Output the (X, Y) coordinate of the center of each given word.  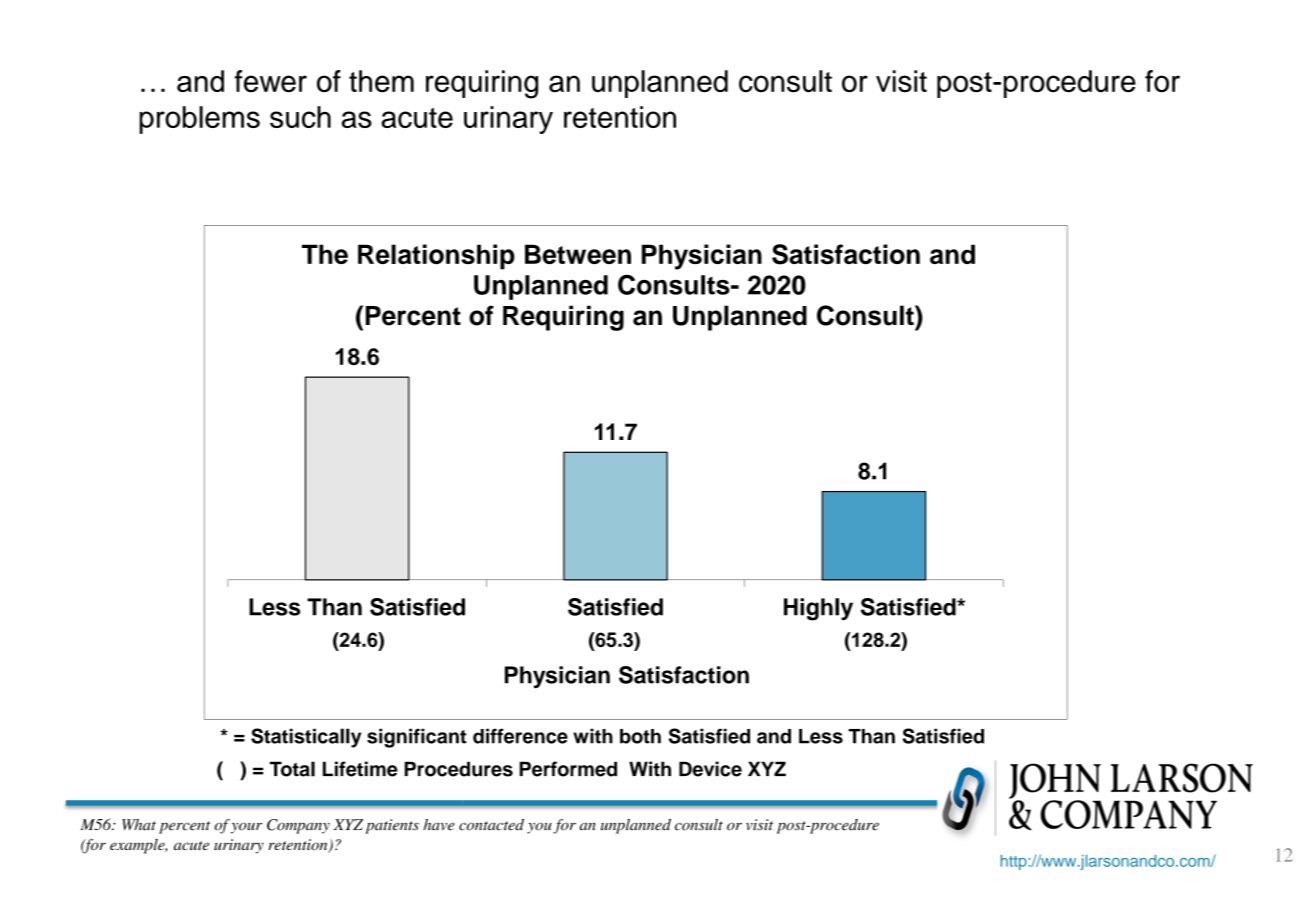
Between (578, 254)
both (640, 736)
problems (199, 120)
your (246, 828)
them (381, 81)
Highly (818, 609)
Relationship (436, 257)
